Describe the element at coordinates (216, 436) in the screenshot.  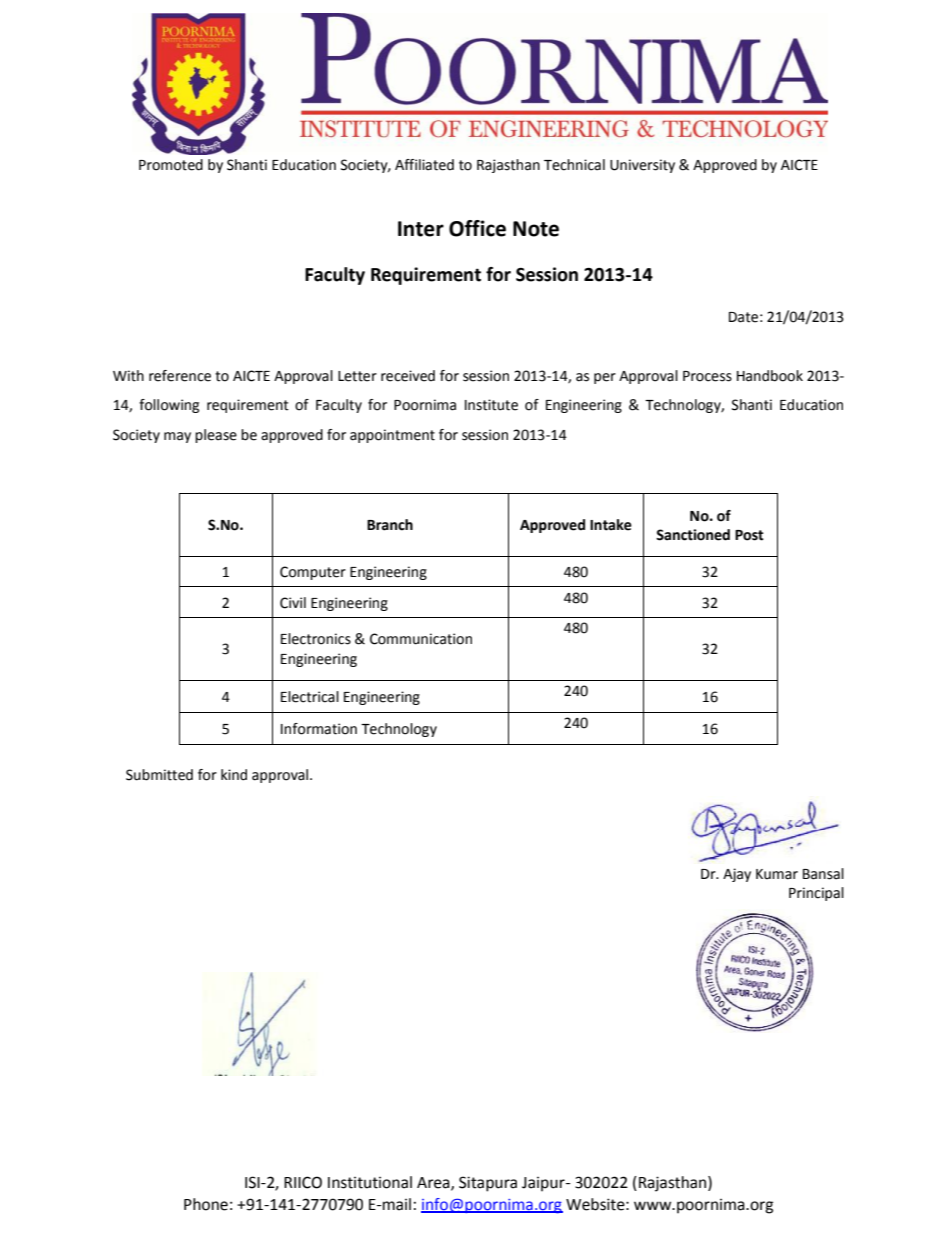
I see `please` at that location.
